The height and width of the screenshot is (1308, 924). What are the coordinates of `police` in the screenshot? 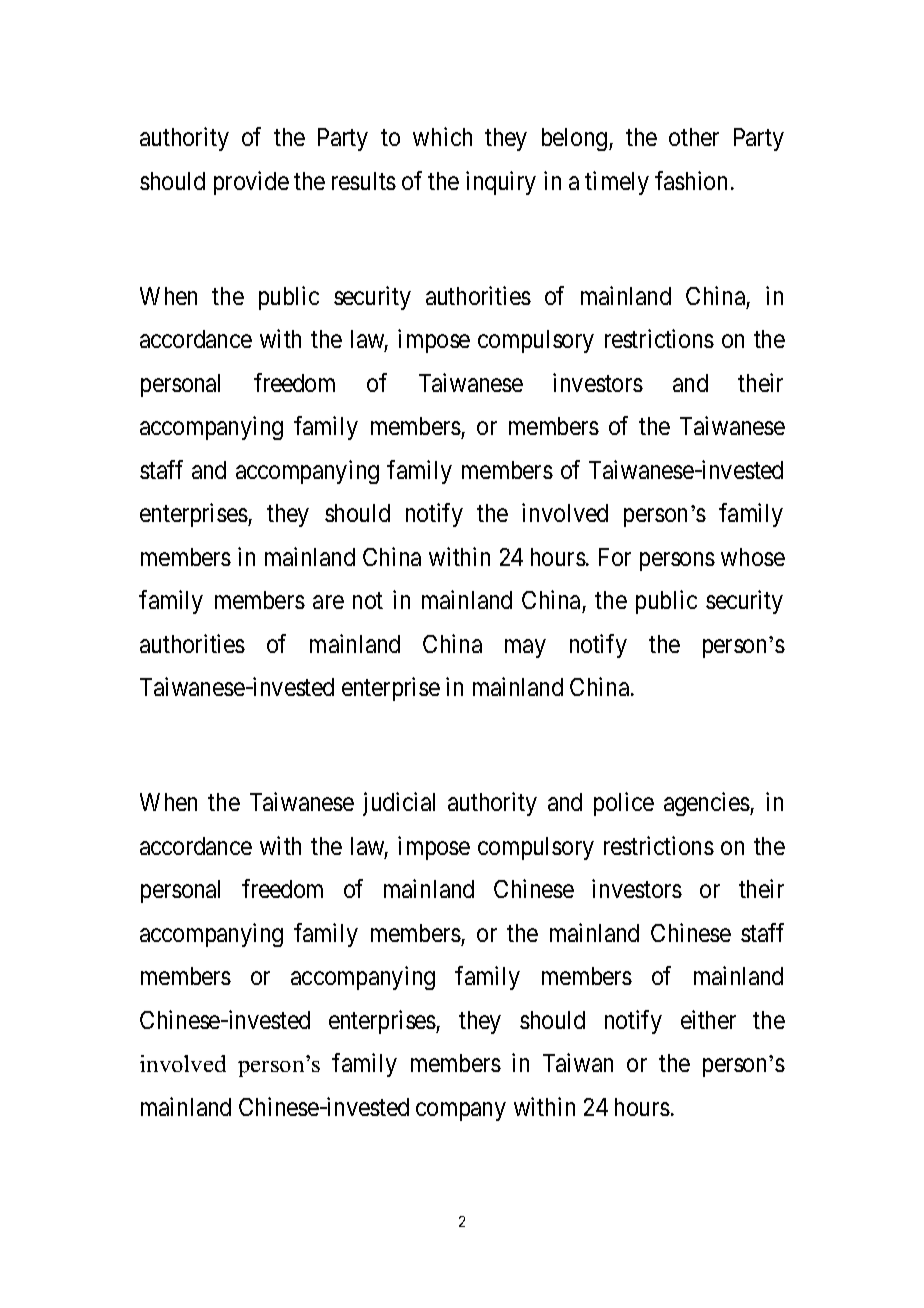 It's located at (624, 804).
